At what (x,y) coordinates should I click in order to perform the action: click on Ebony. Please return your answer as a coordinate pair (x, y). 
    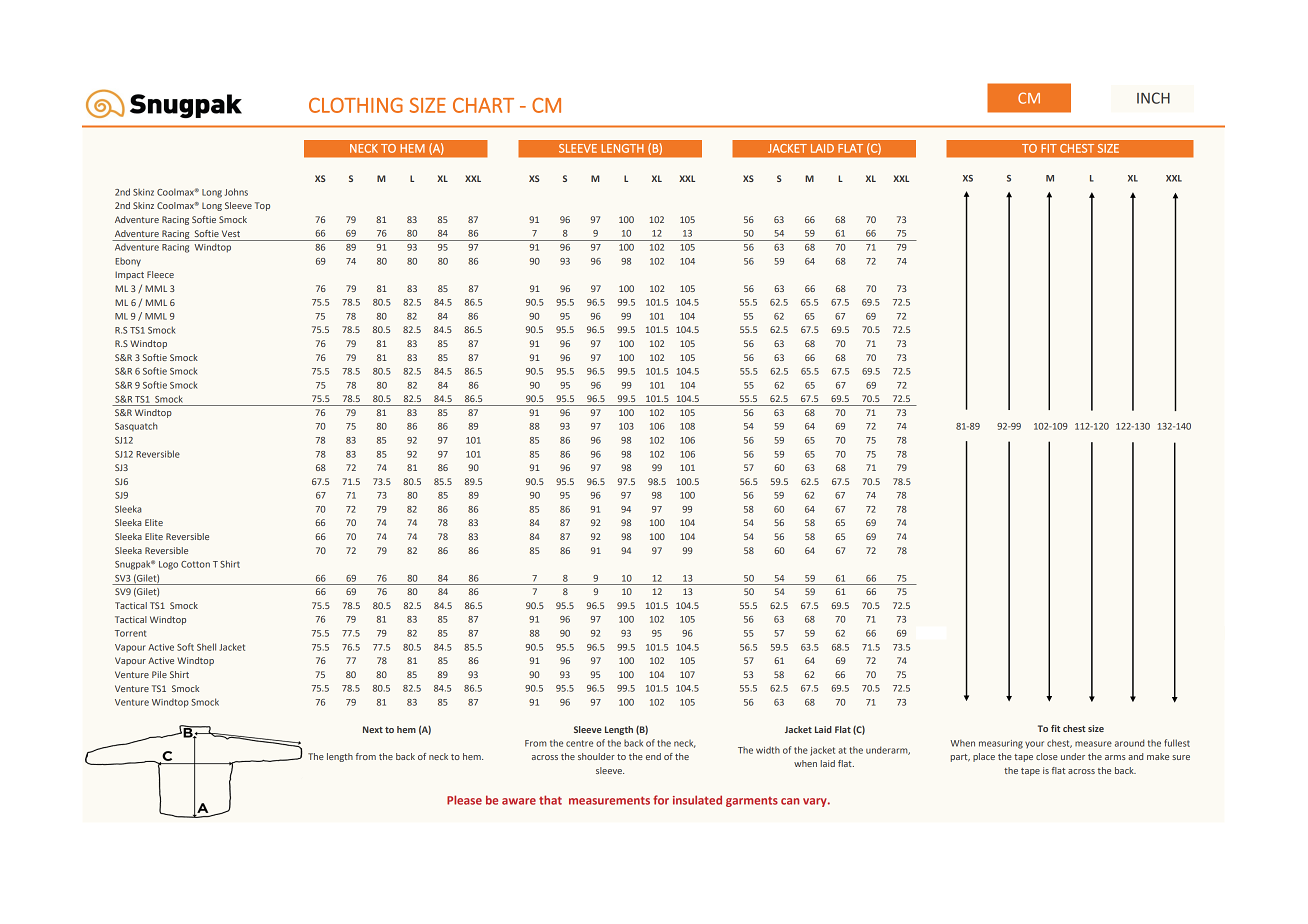
    Looking at the image, I should click on (128, 262).
